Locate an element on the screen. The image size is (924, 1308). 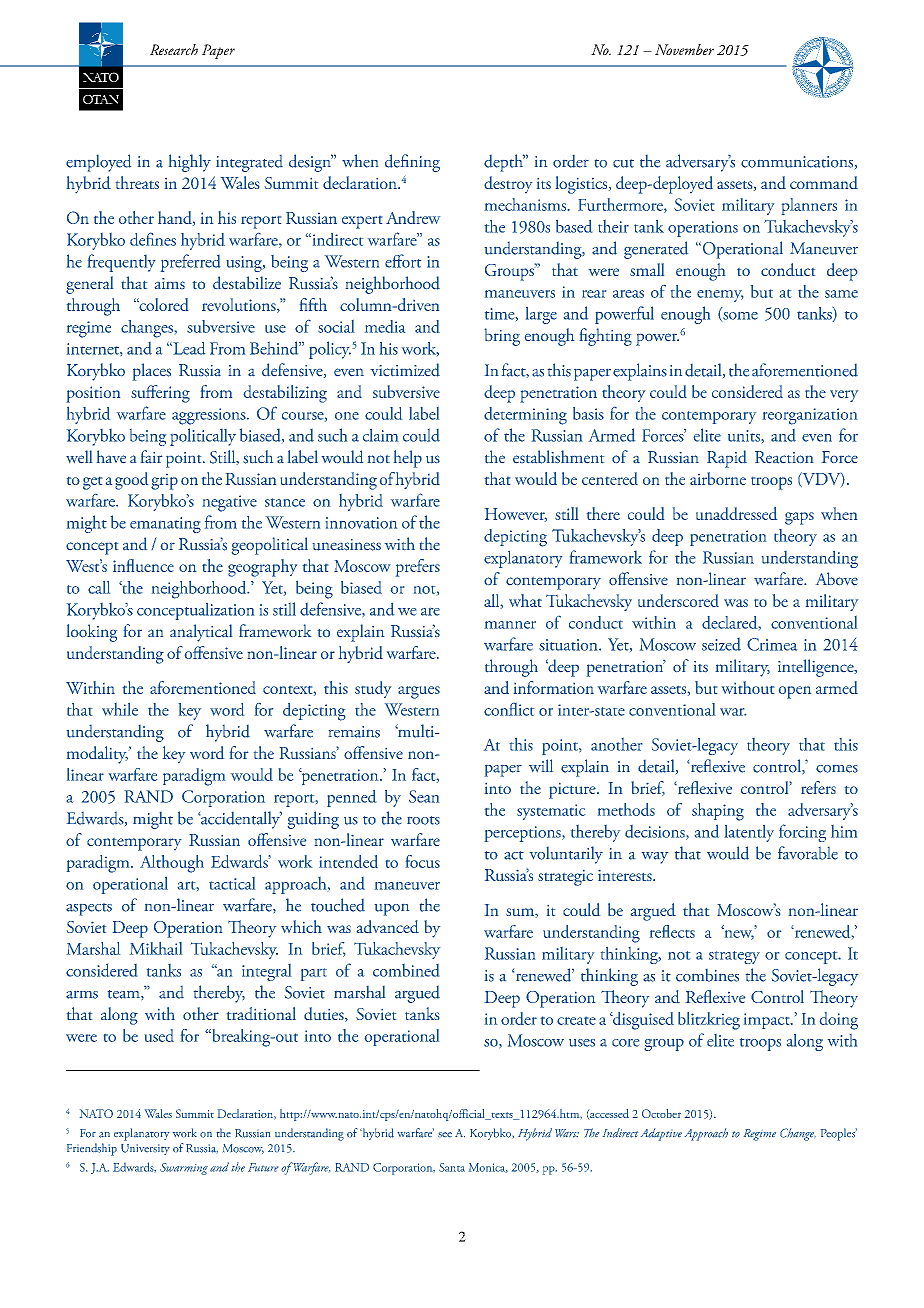
analytical is located at coordinates (201, 633).
